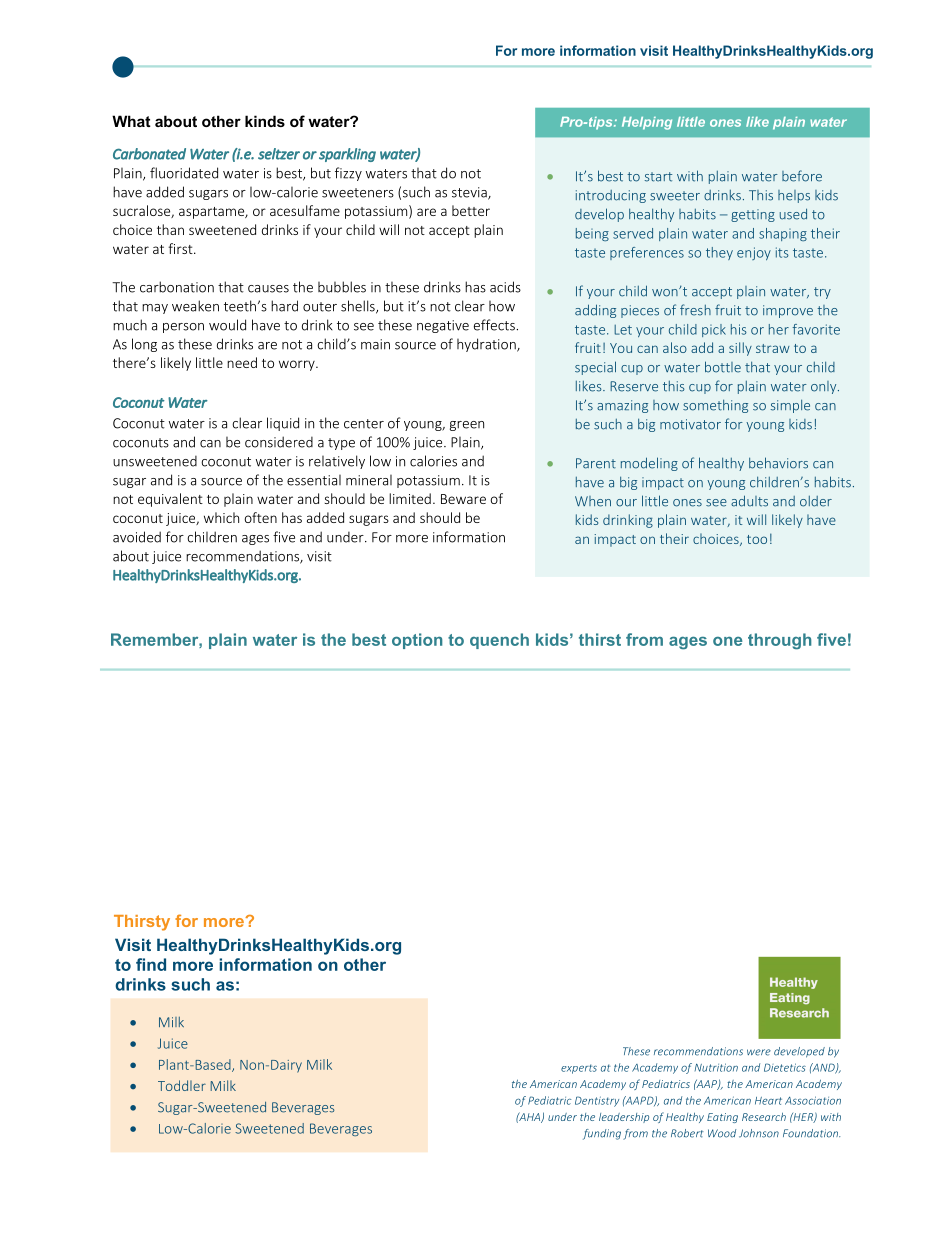 The width and height of the screenshot is (952, 1233). Describe the element at coordinates (182, 1085) in the screenshot. I see `Toddler` at that location.
